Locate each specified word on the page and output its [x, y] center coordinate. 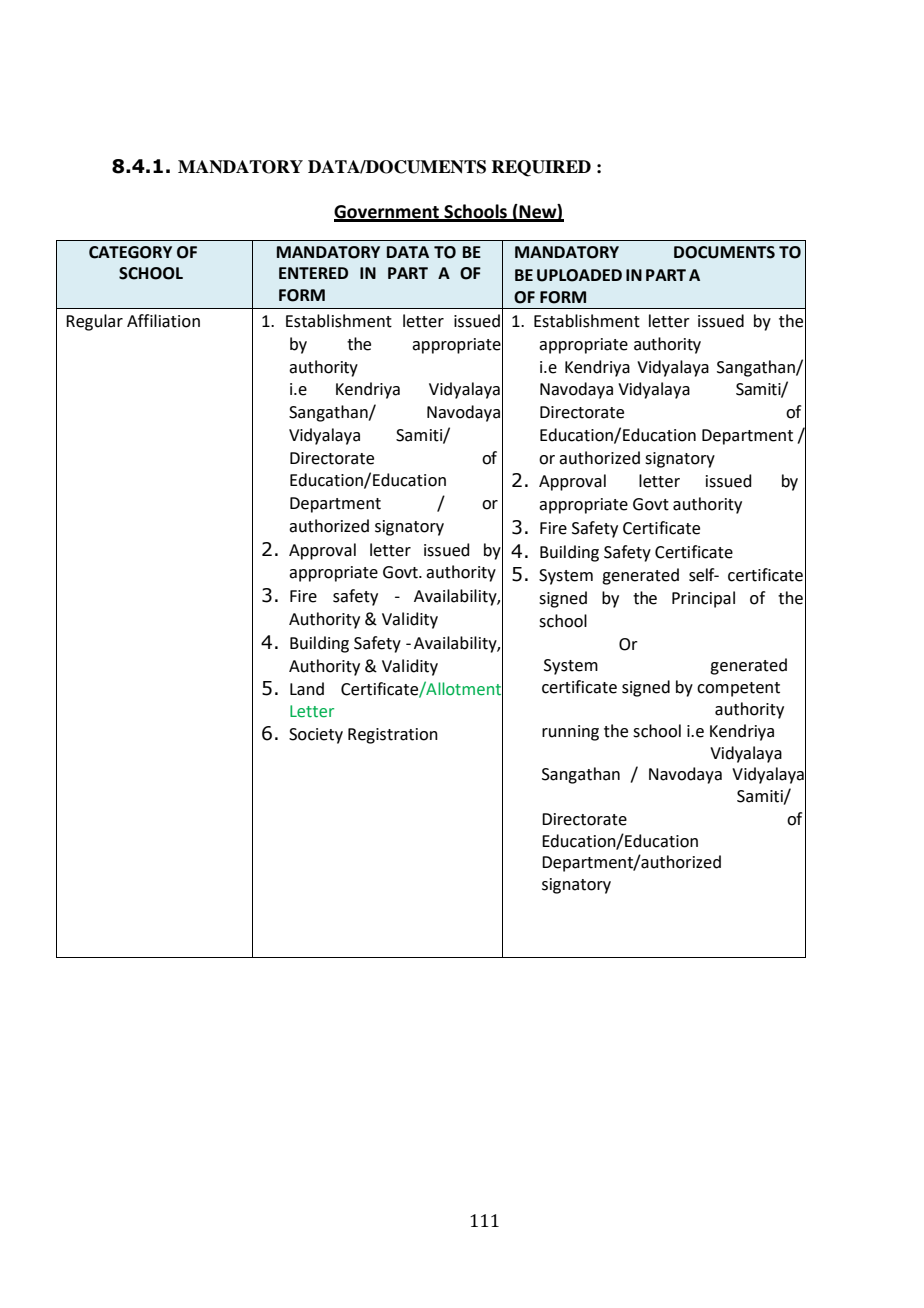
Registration [393, 736]
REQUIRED [541, 168]
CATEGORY [130, 252]
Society [316, 736]
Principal [703, 599]
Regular [94, 322]
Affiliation [163, 321]
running [570, 733]
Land [307, 689]
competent [738, 689]
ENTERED [313, 273]
